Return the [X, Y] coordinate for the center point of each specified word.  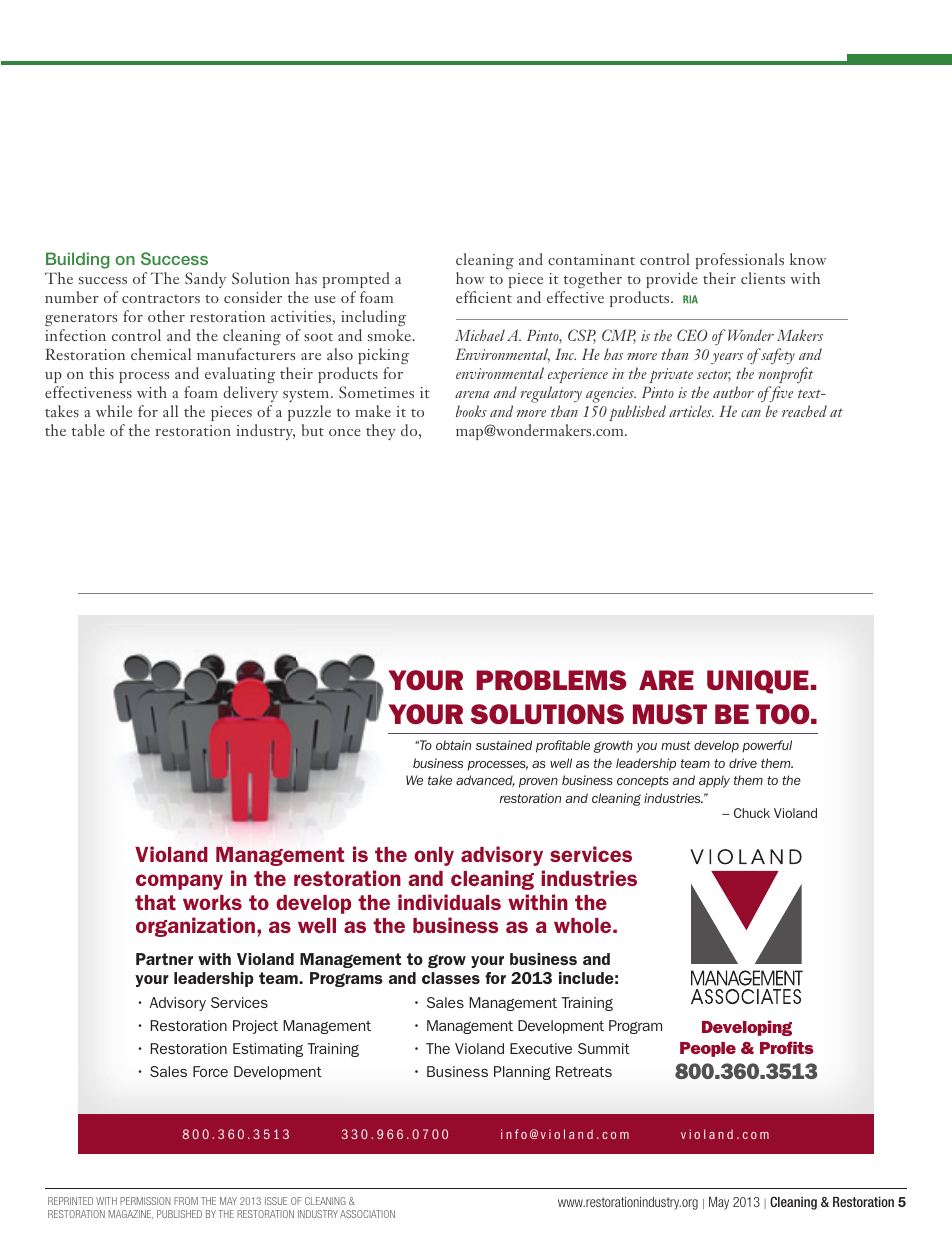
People [708, 1049]
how [470, 278]
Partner [164, 959]
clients [763, 278]
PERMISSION [145, 1201]
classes [451, 978]
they [381, 432]
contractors [161, 299]
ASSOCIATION [367, 1214]
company [179, 882]
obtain [453, 745]
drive [743, 763]
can [751, 413]
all [170, 411]
